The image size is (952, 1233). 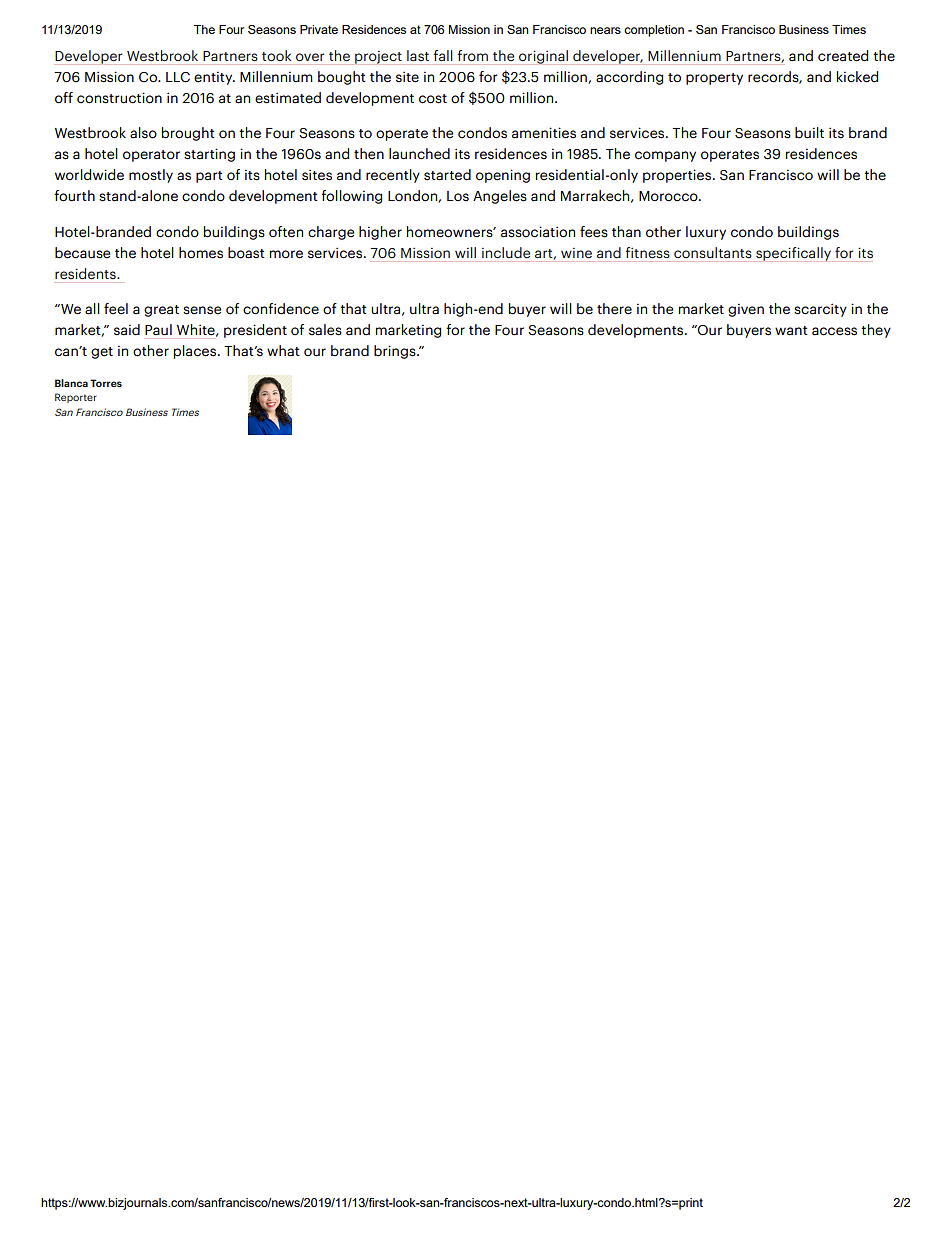 What do you see at coordinates (106, 383) in the page?
I see `Torres` at bounding box center [106, 383].
